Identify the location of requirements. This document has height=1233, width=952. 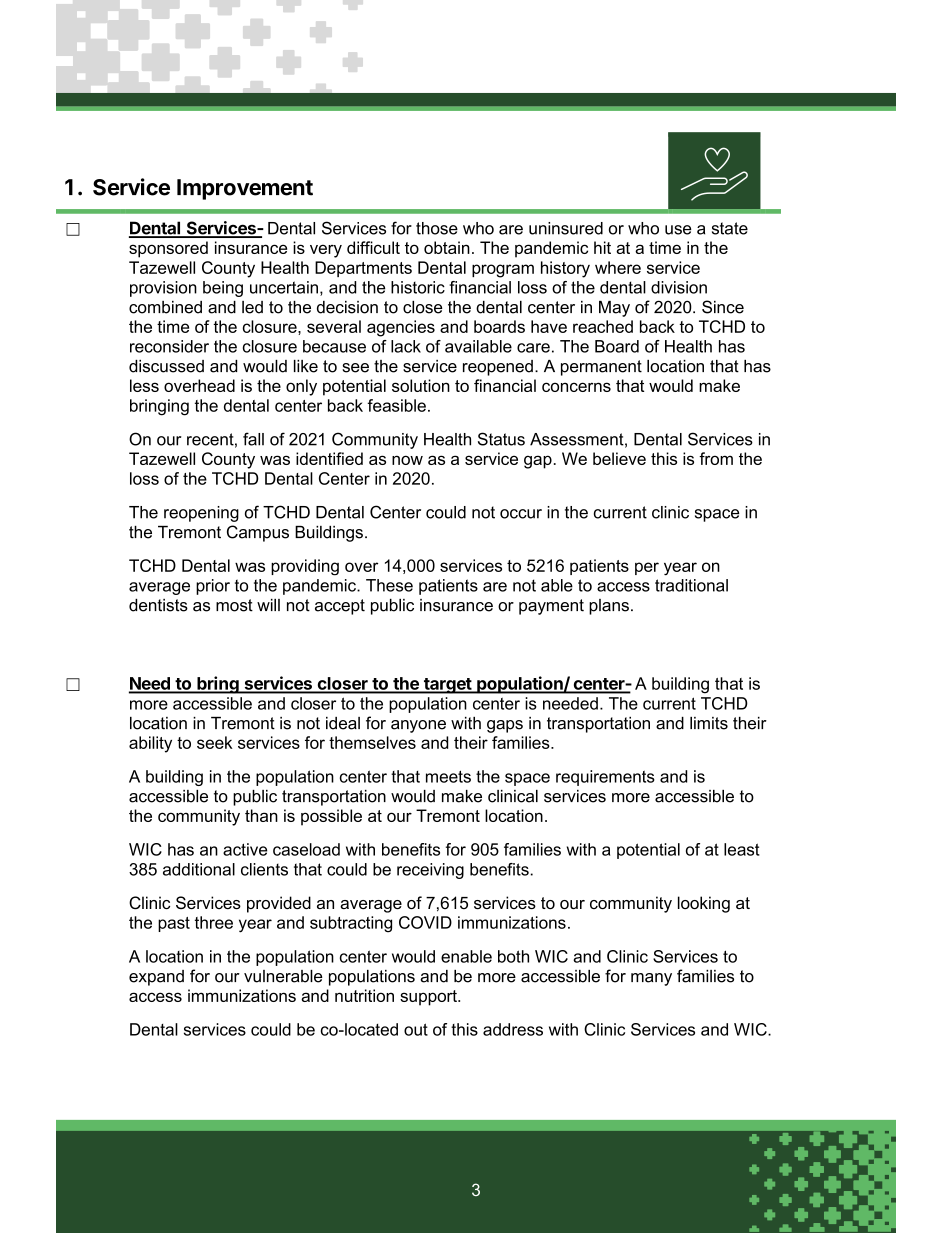
(605, 778).
